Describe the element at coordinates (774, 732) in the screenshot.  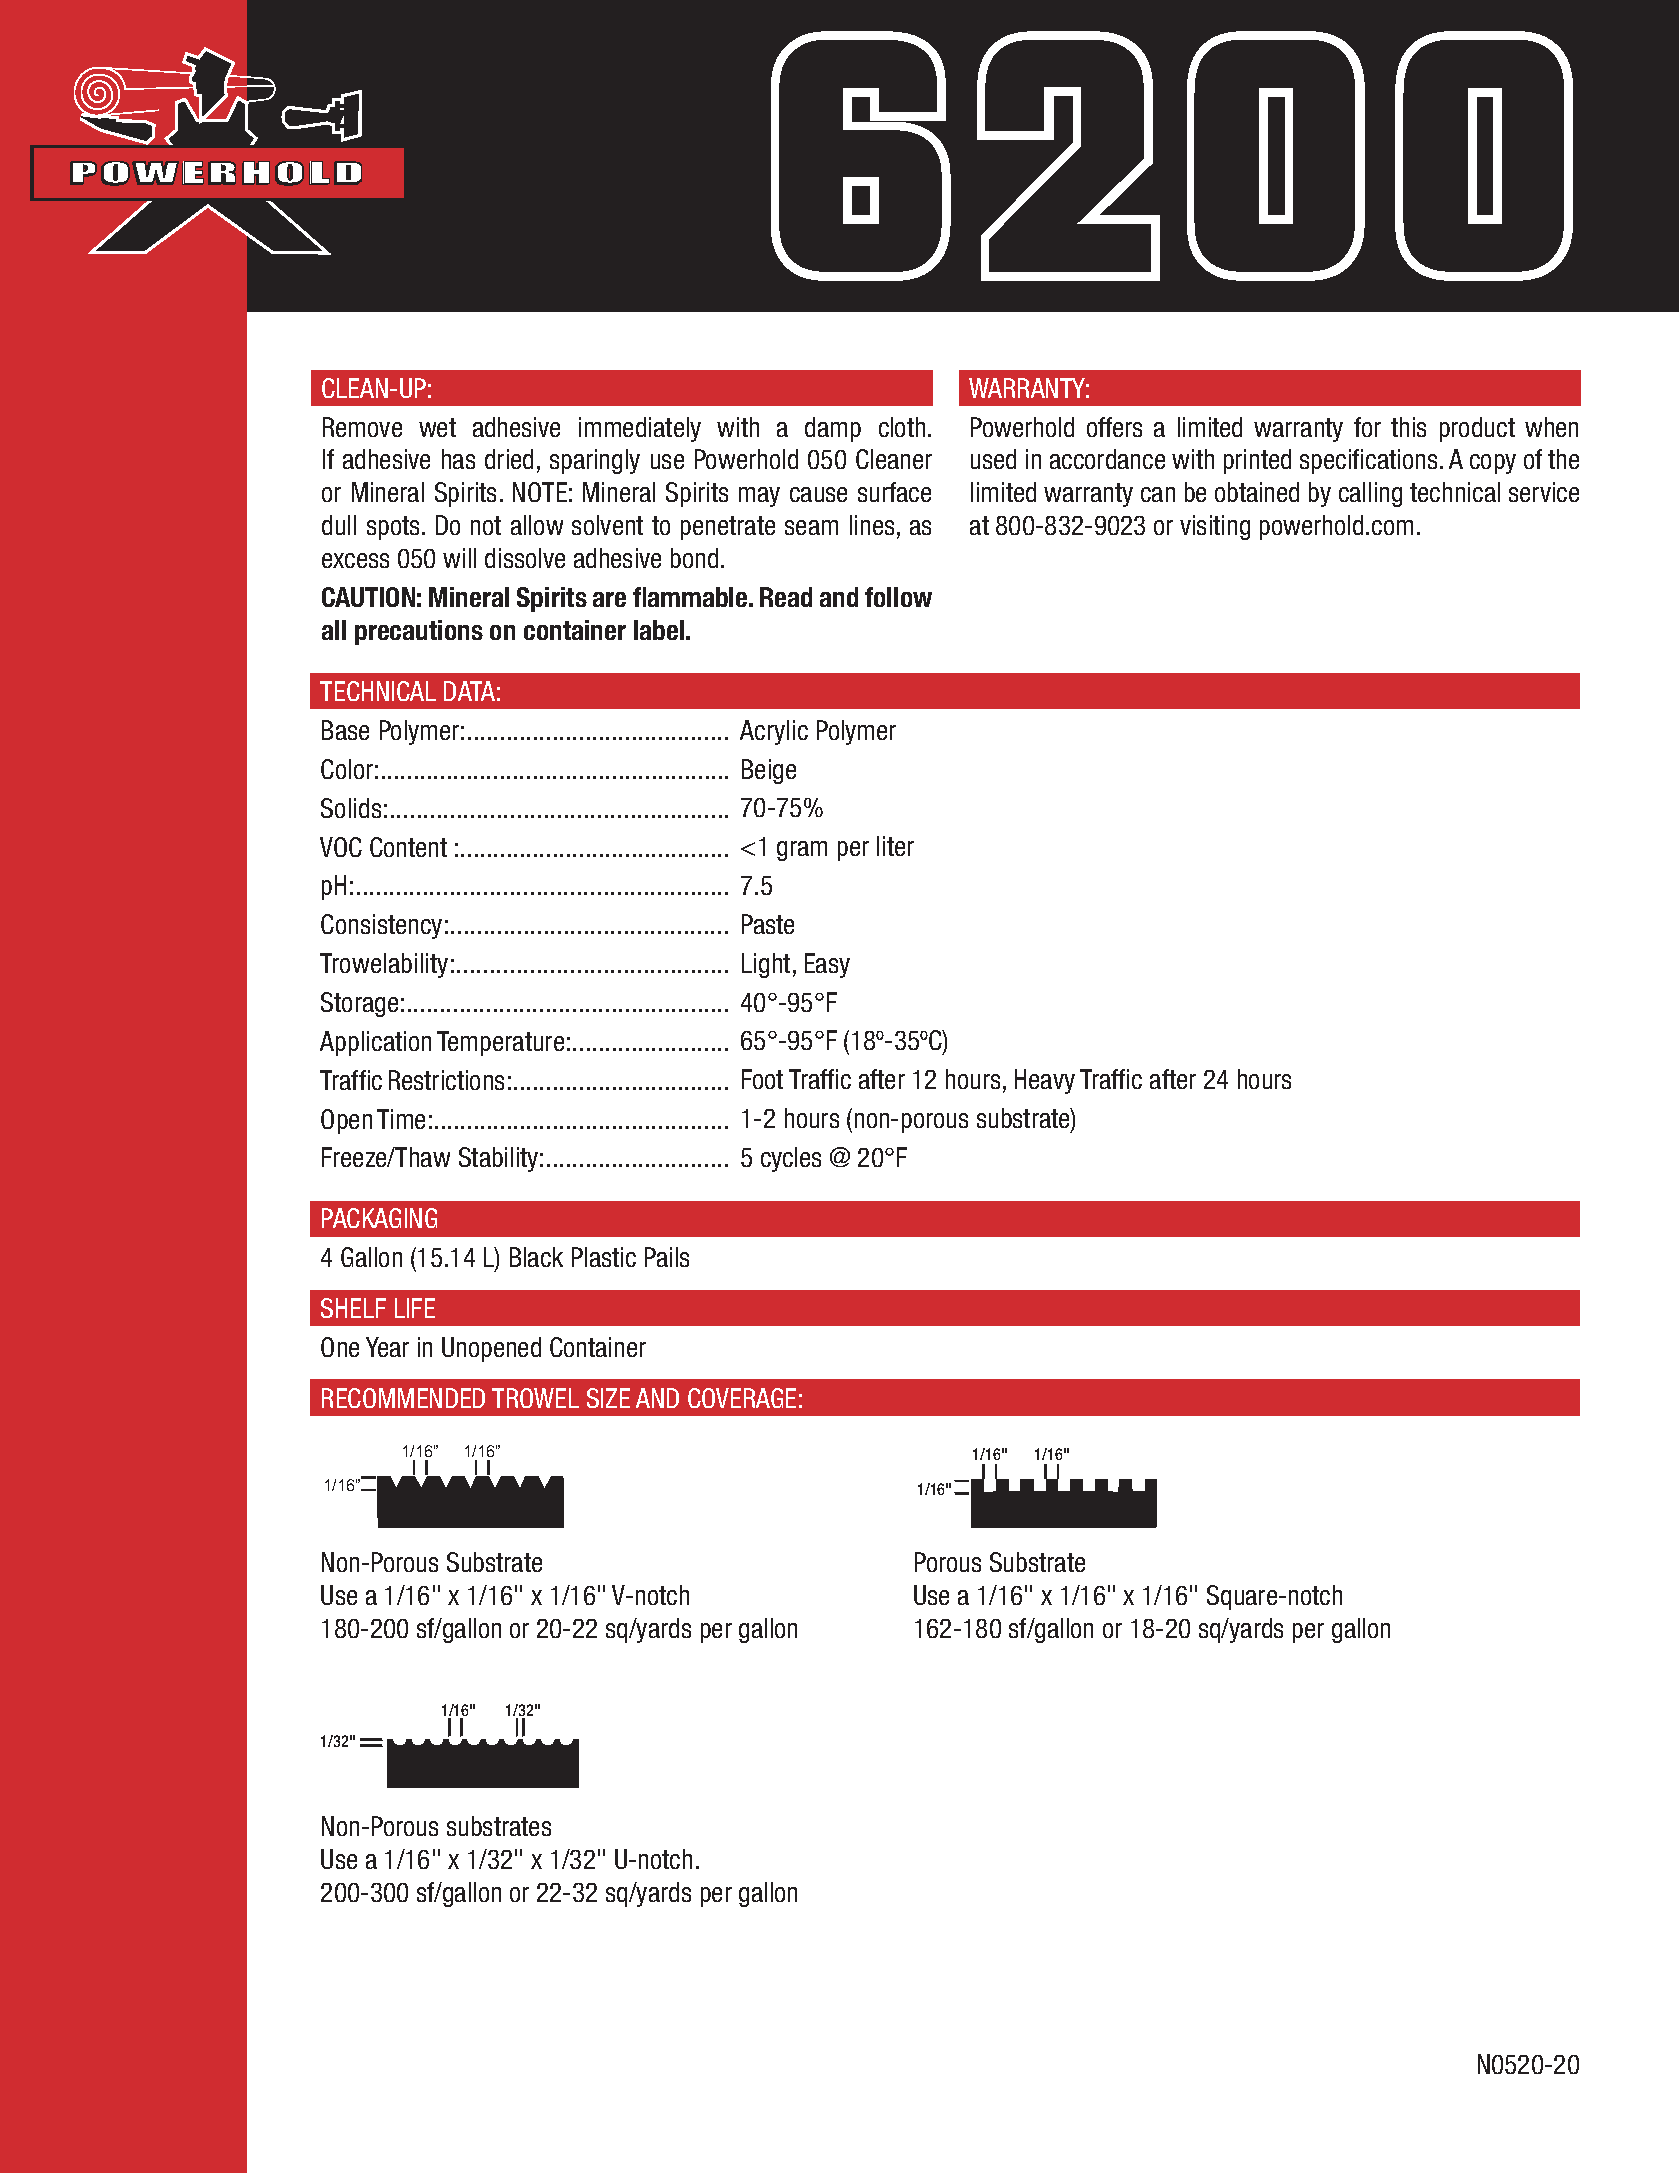
I see `Acrylic` at that location.
